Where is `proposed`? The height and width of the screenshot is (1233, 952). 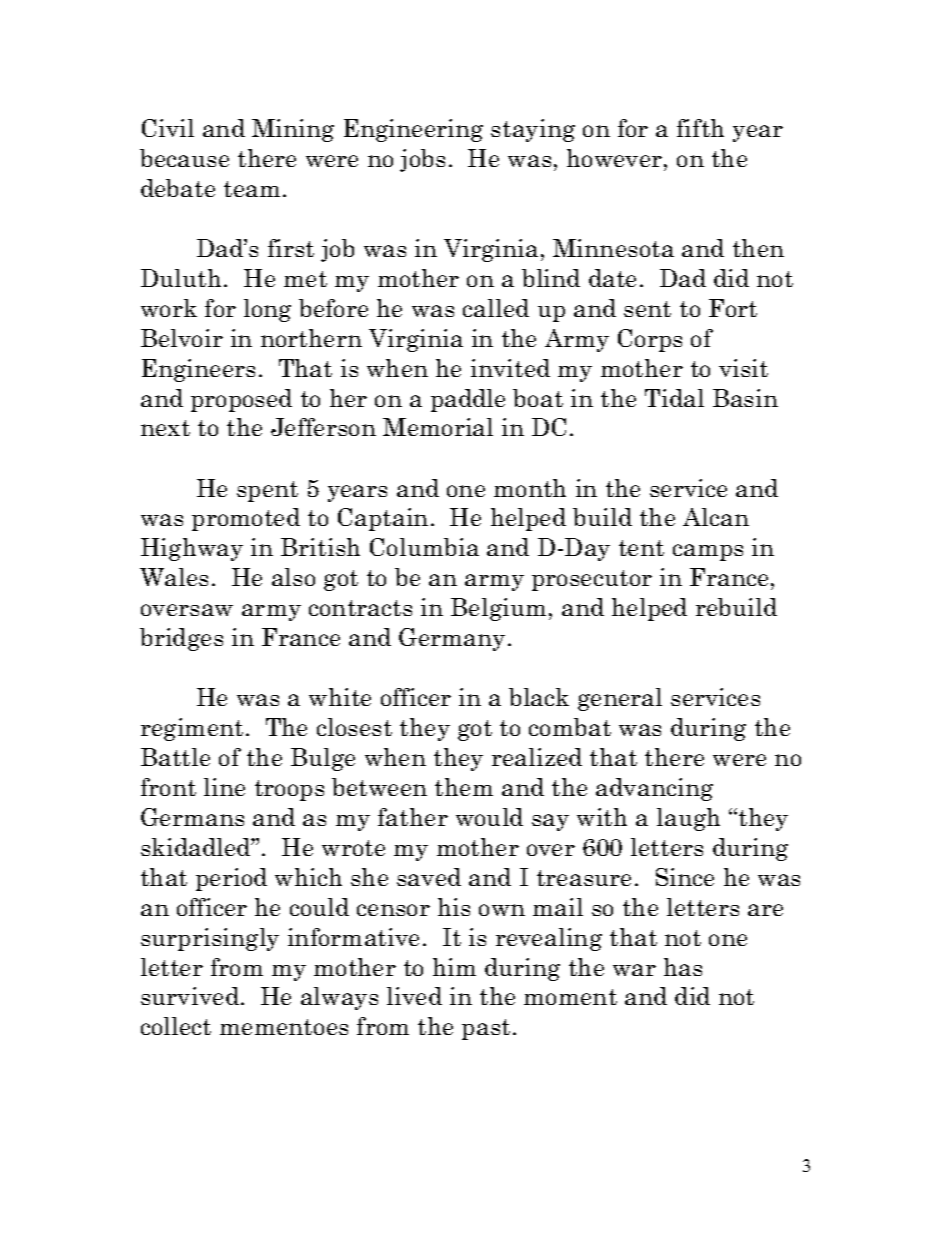 proposed is located at coordinates (241, 400).
